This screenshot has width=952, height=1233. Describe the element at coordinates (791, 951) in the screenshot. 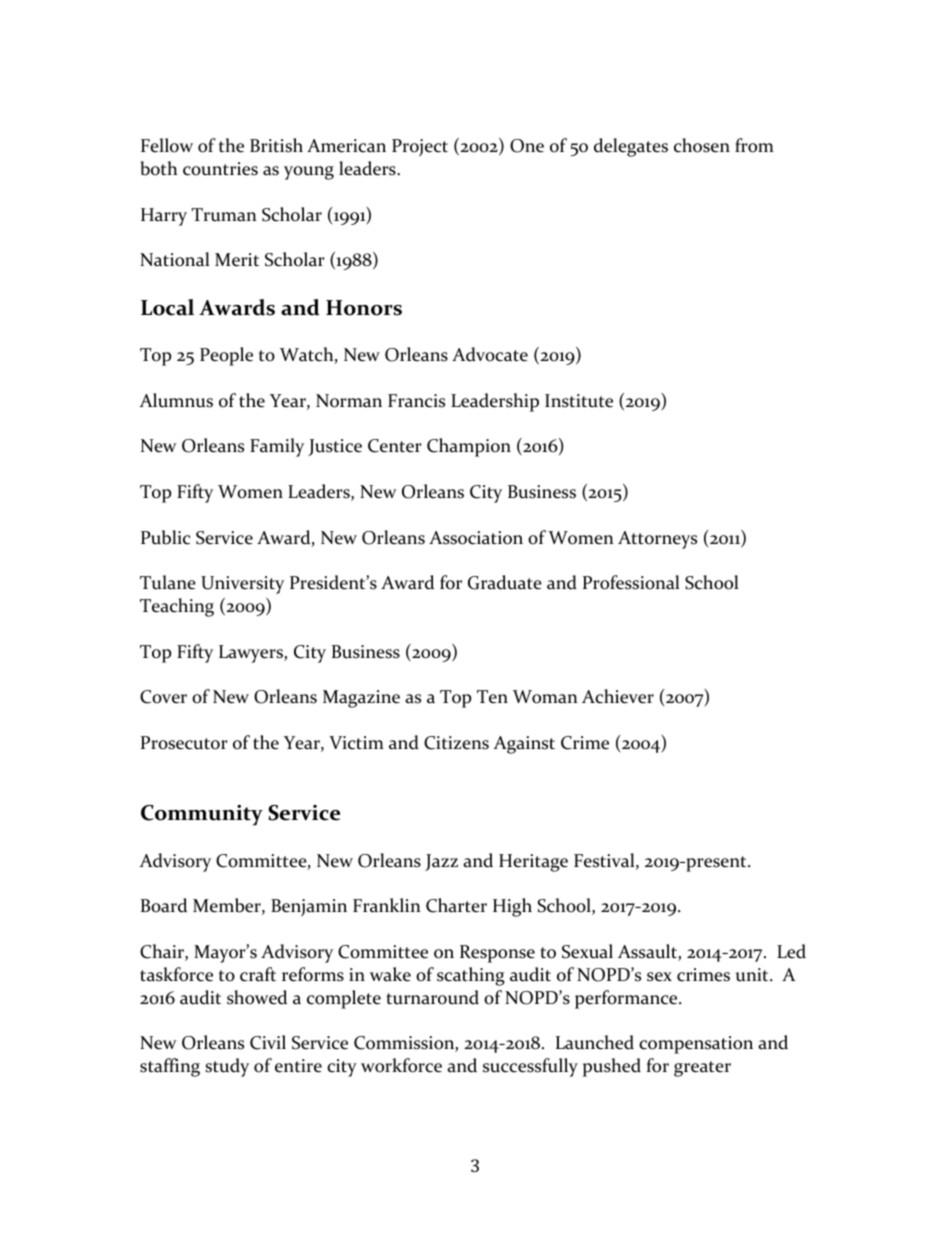

I see `Led` at that location.
